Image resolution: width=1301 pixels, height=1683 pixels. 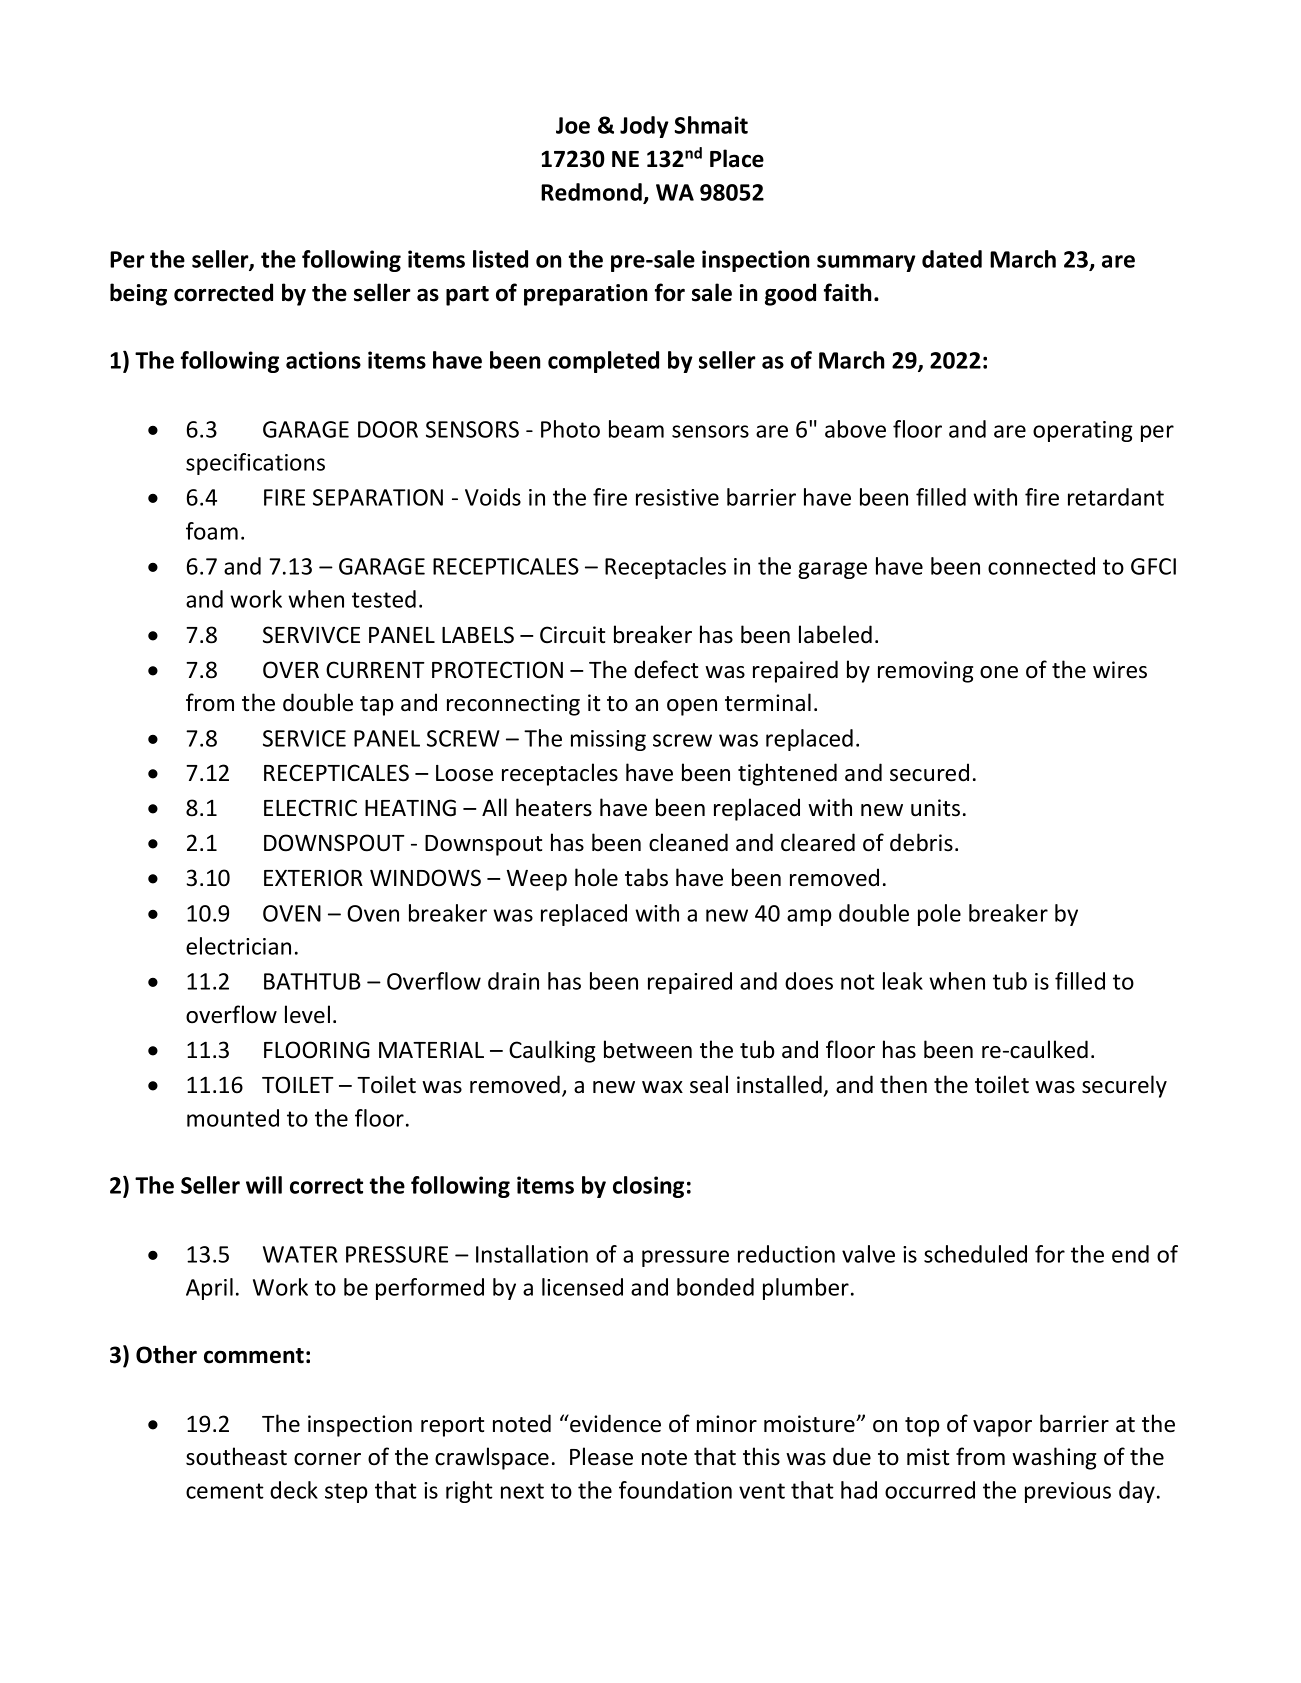 I want to click on units, so click(x=935, y=808).
